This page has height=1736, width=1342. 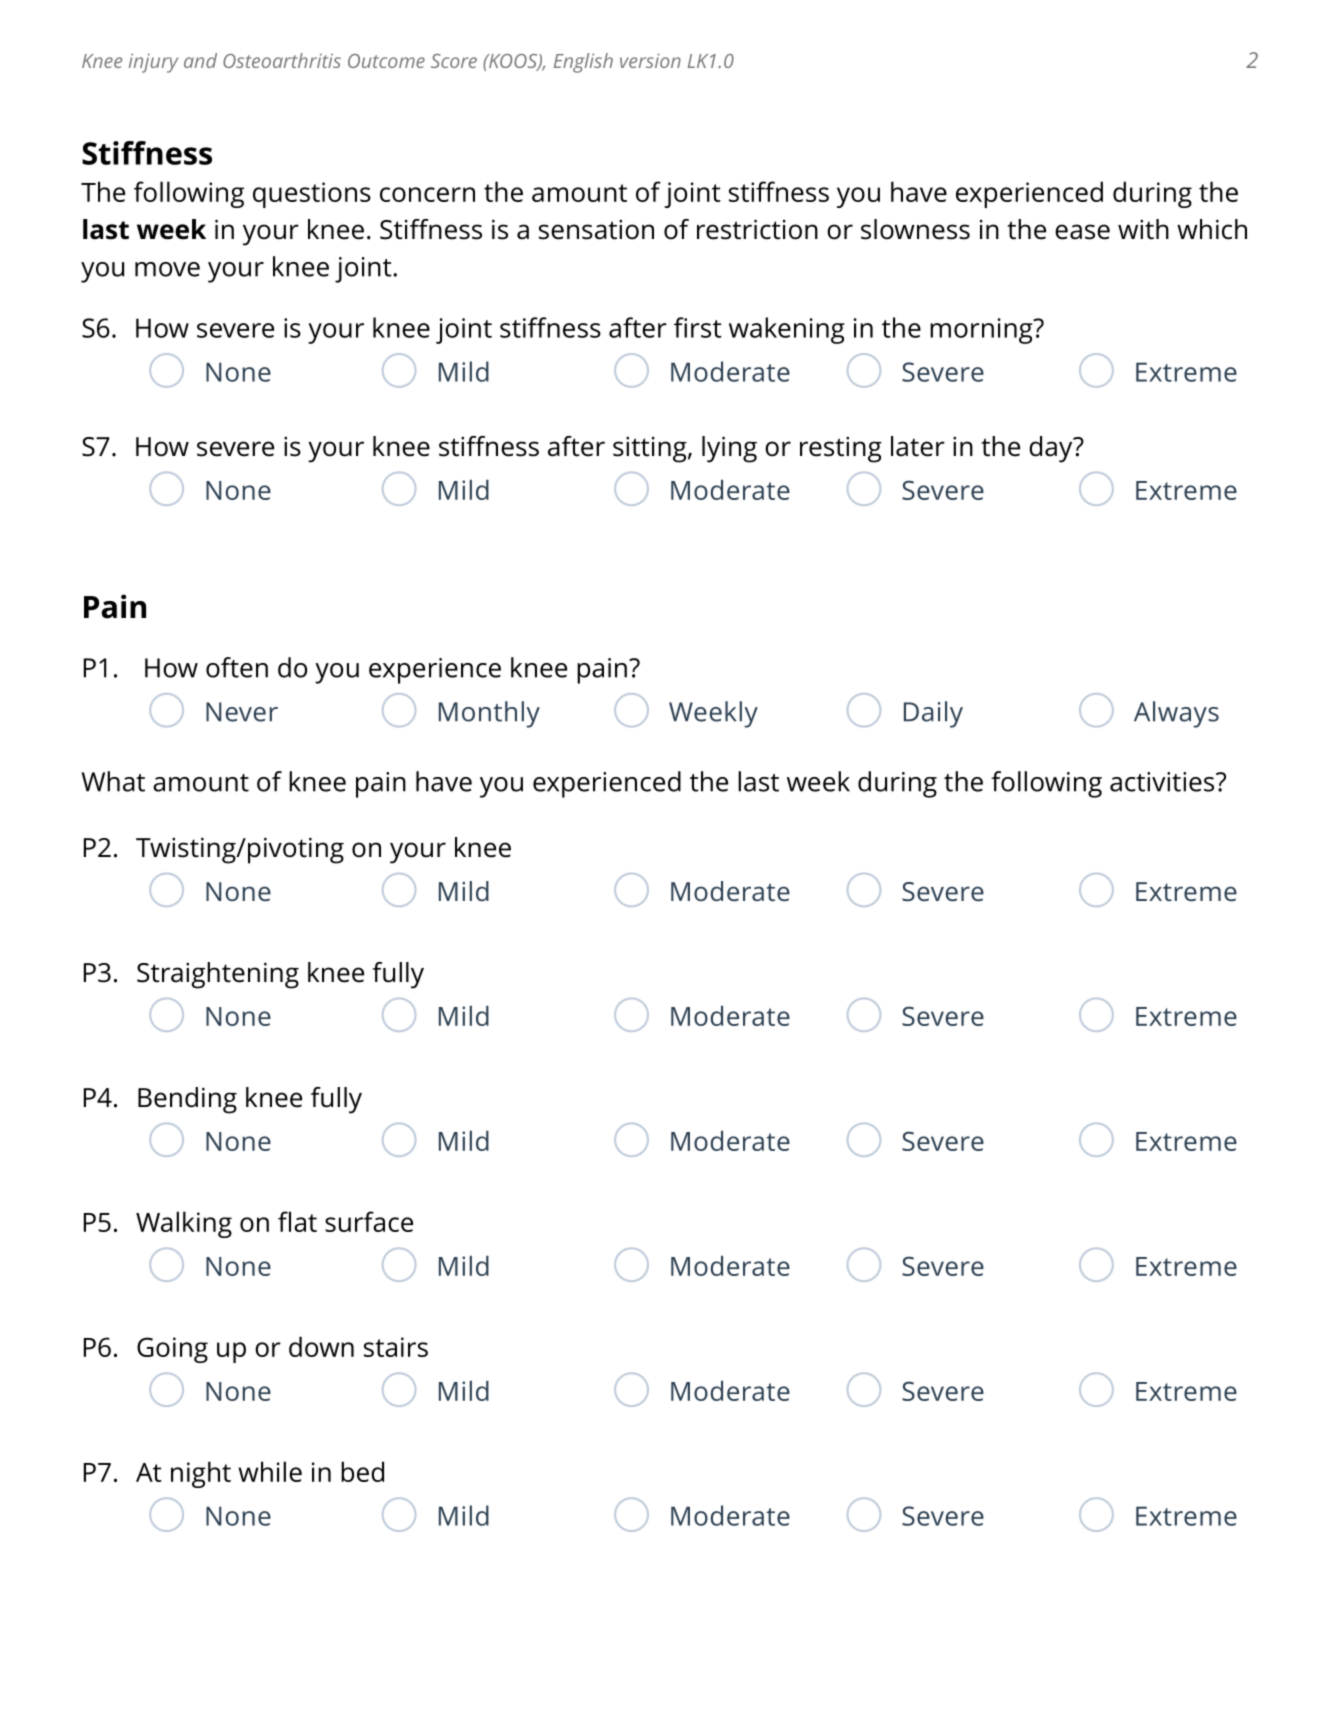 I want to click on ease, so click(x=1082, y=232).
